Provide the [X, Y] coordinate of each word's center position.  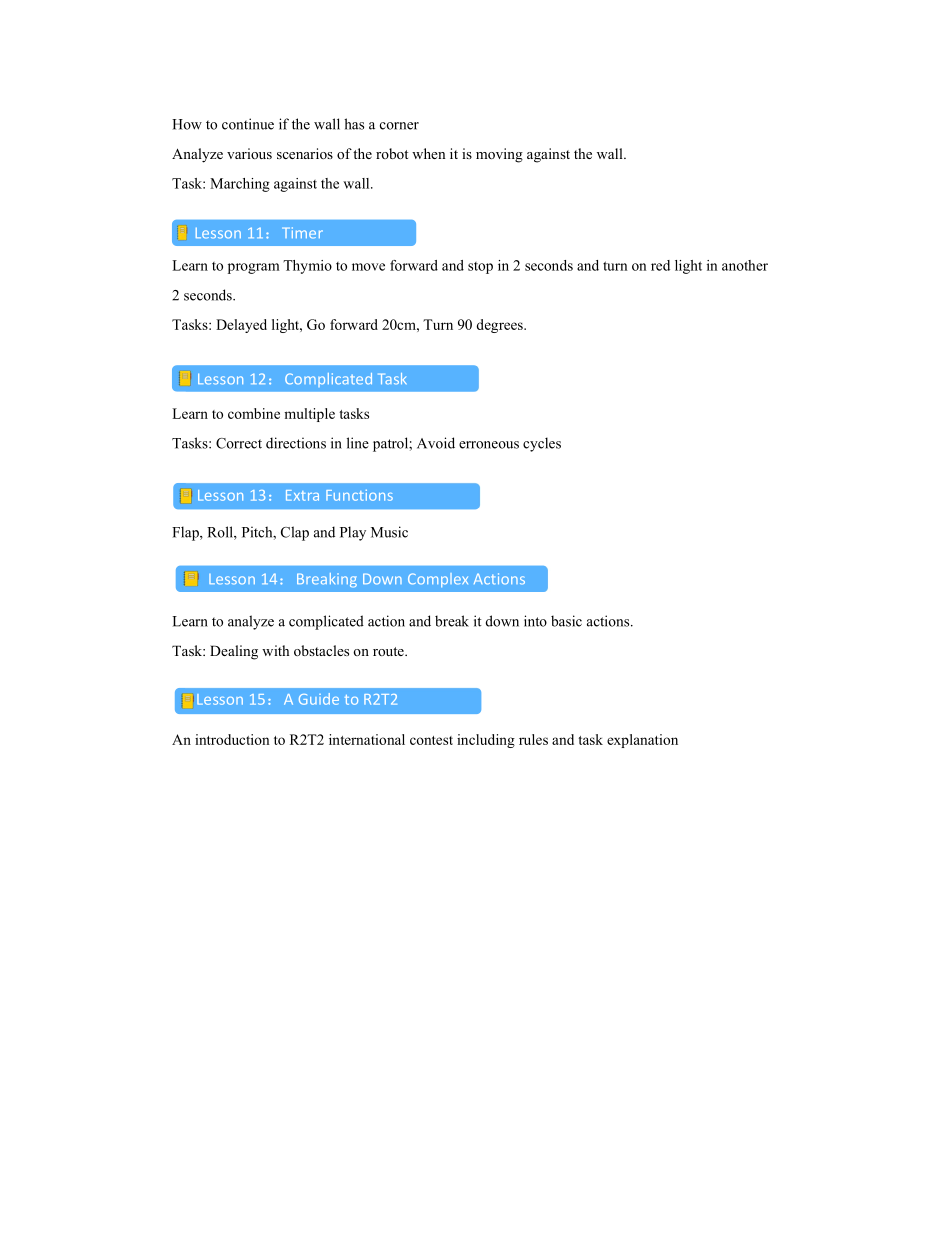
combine [254, 413]
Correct [239, 443]
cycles [542, 444]
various [249, 153]
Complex [438, 580]
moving [499, 155]
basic [566, 621]
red [660, 265]
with [275, 650]
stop [480, 268]
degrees [500, 326]
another [745, 265]
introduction [232, 739]
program [254, 268]
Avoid [436, 443]
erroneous [489, 445]
